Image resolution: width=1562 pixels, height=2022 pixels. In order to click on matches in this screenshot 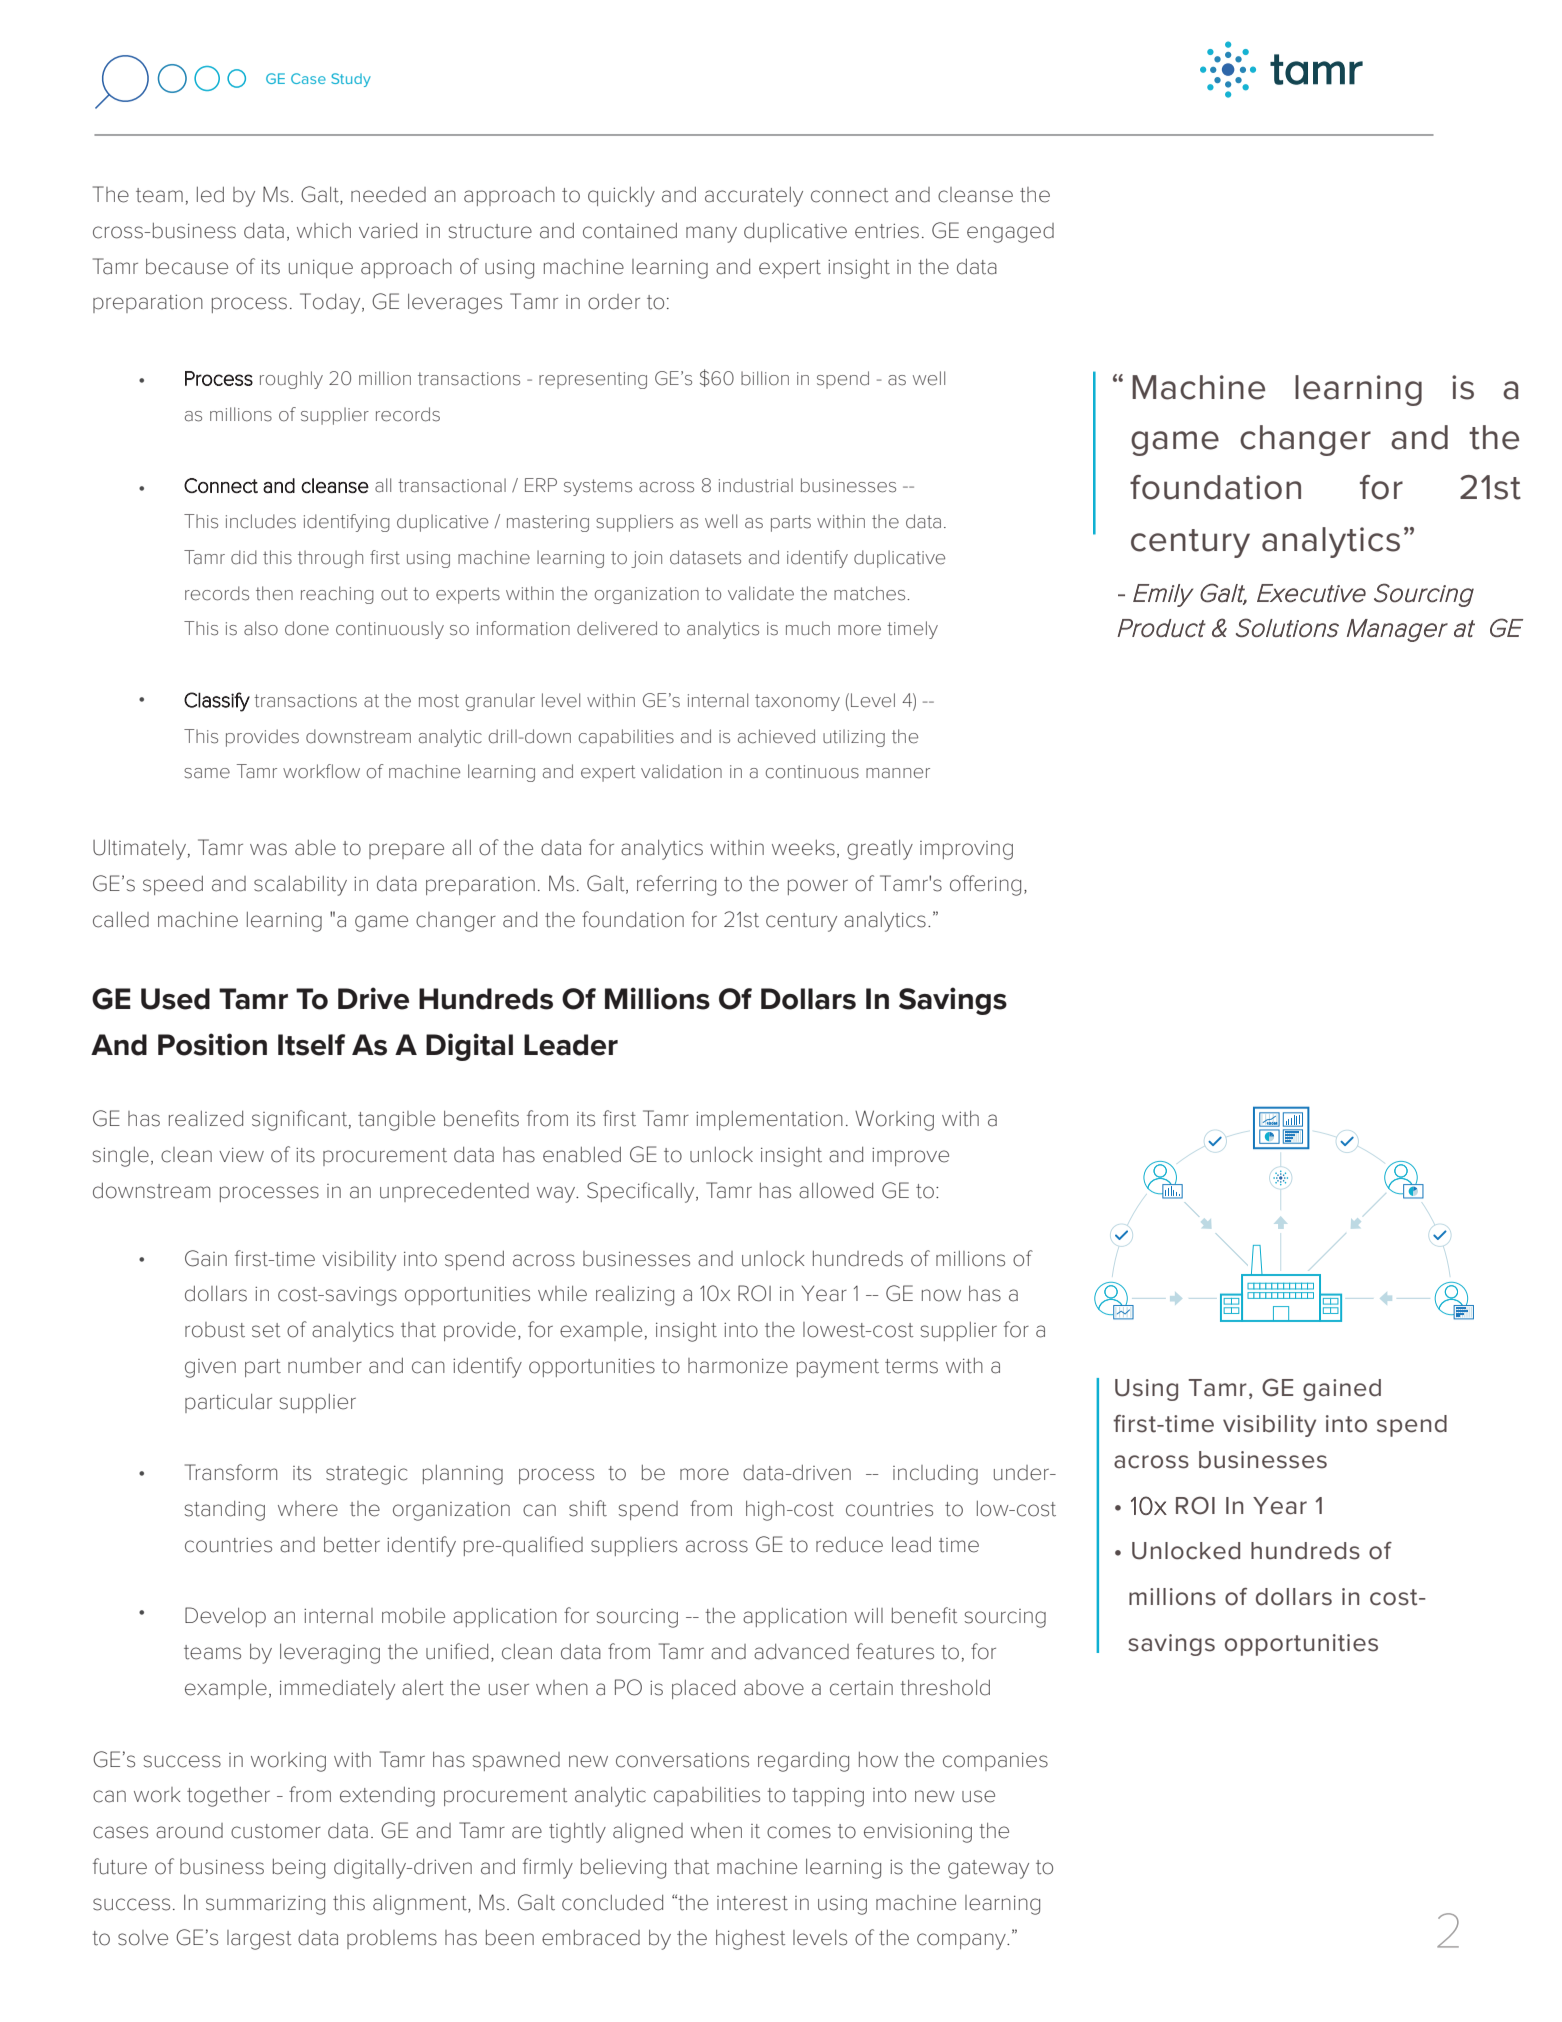, I will do `click(871, 593)`.
